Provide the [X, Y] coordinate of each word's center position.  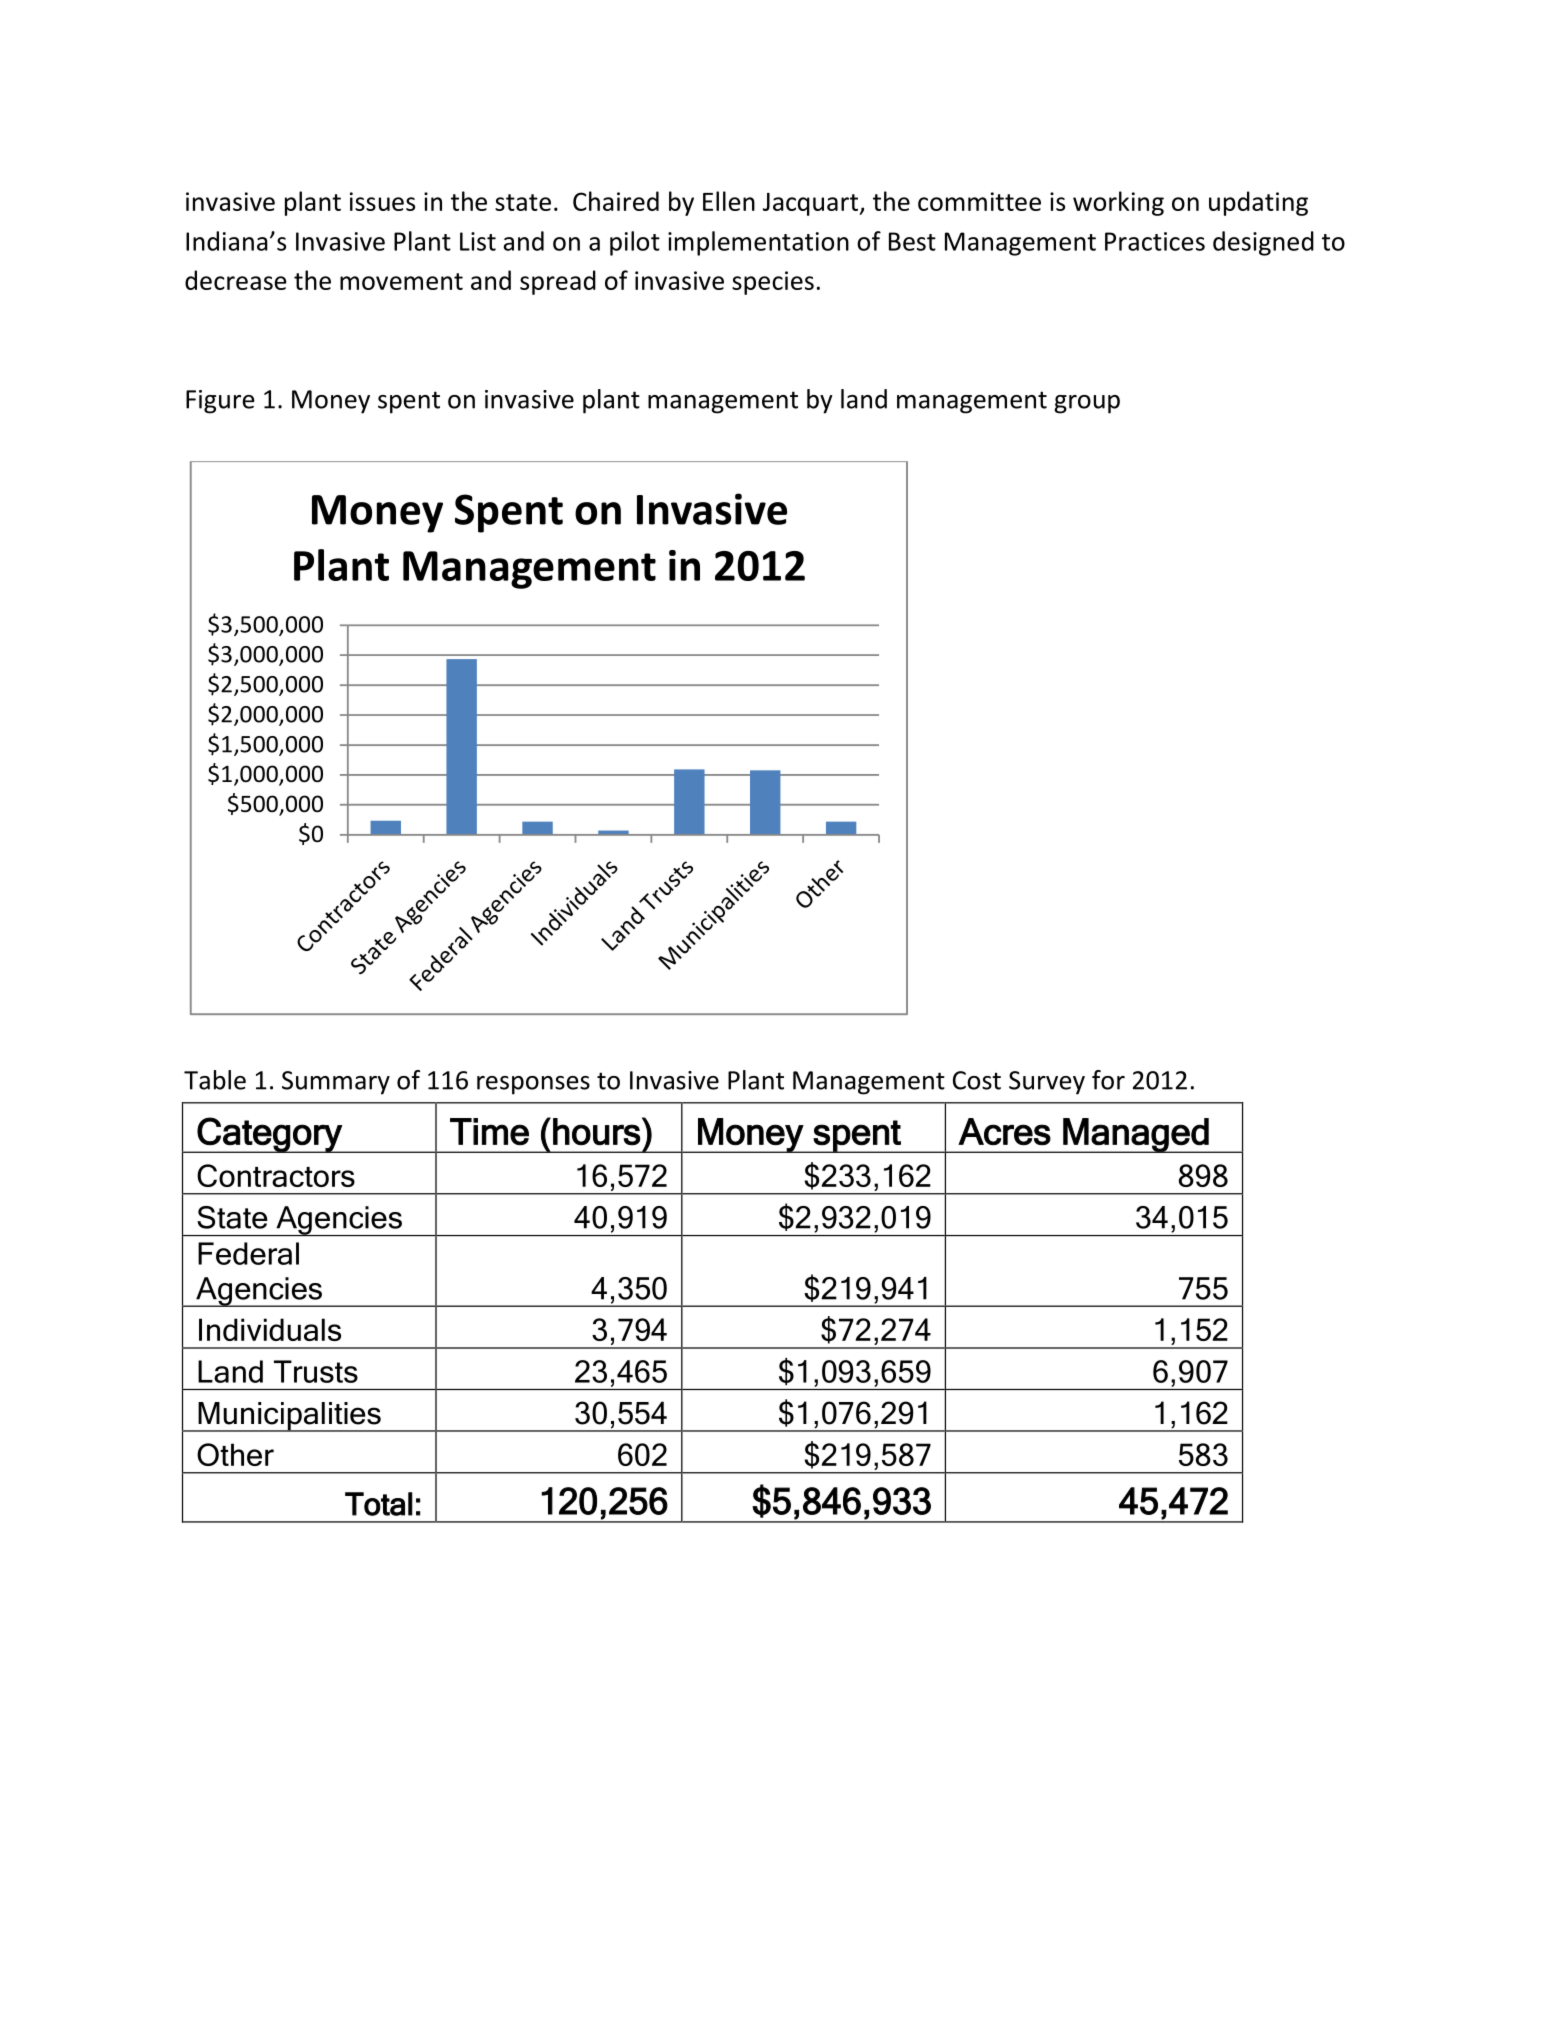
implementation [758, 243]
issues [382, 201]
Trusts [316, 1371]
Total [379, 1504]
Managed [1136, 1135]
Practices [1155, 241]
